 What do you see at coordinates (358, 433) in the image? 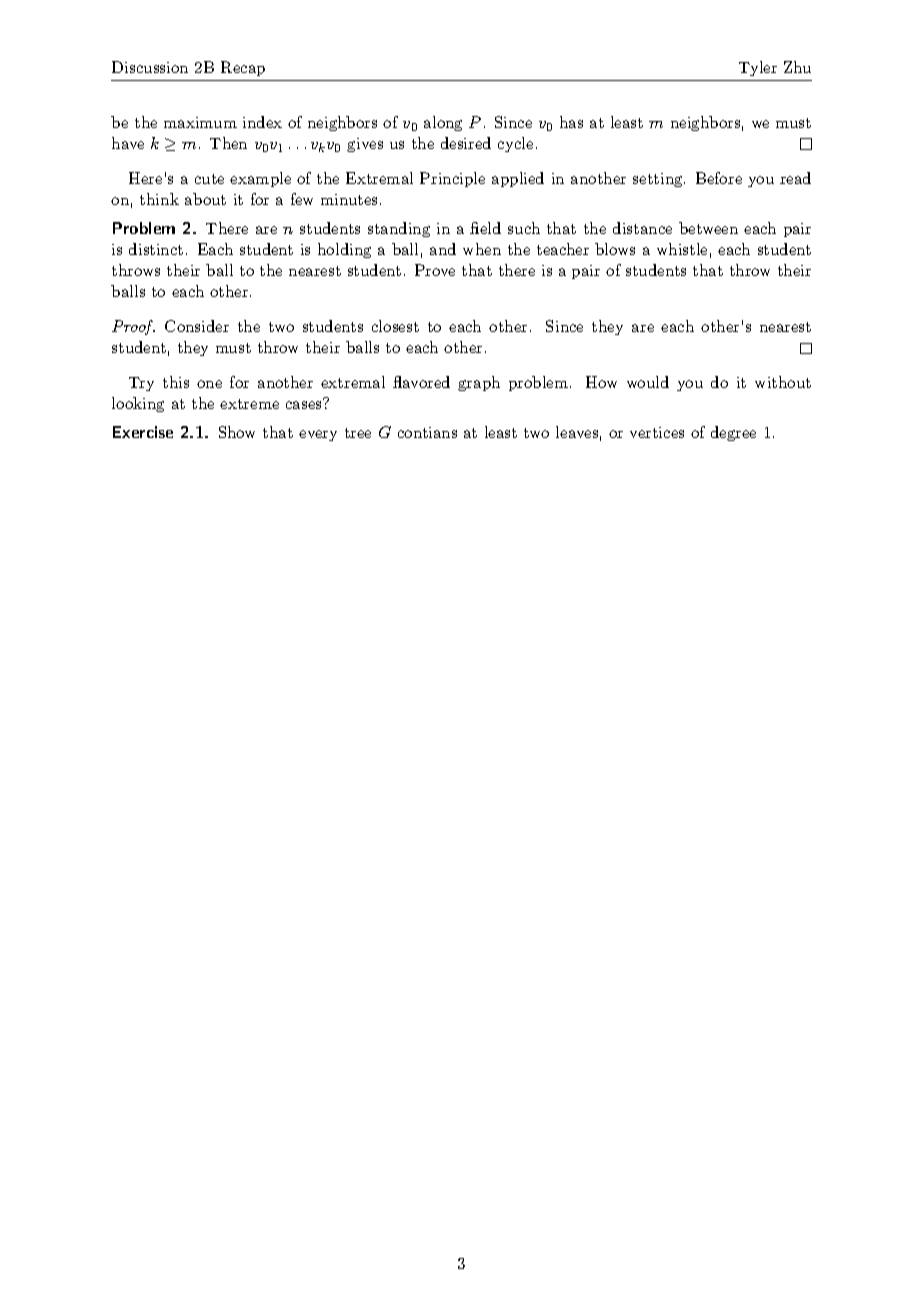
I see `tree` at bounding box center [358, 433].
